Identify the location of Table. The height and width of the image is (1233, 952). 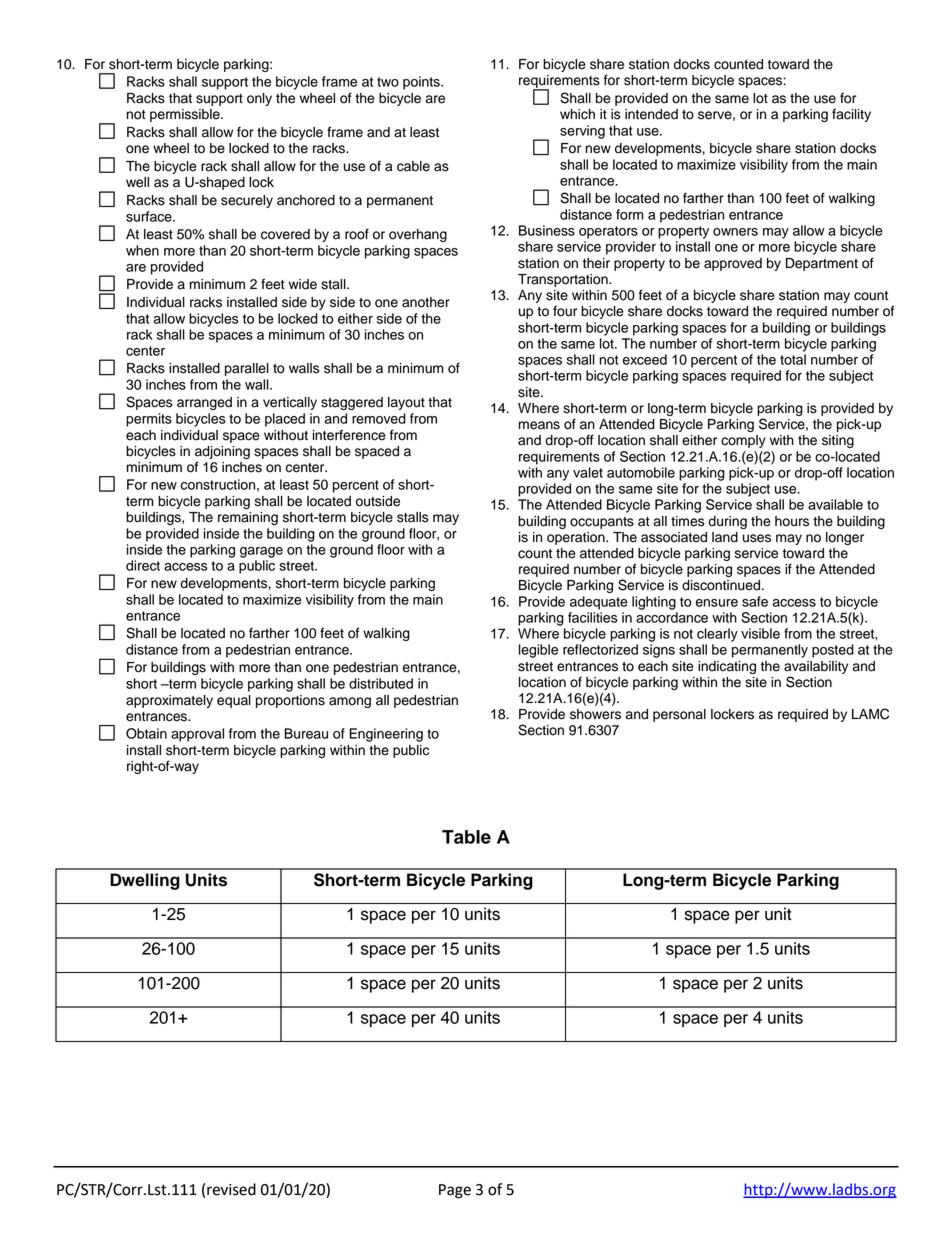
(466, 837).
